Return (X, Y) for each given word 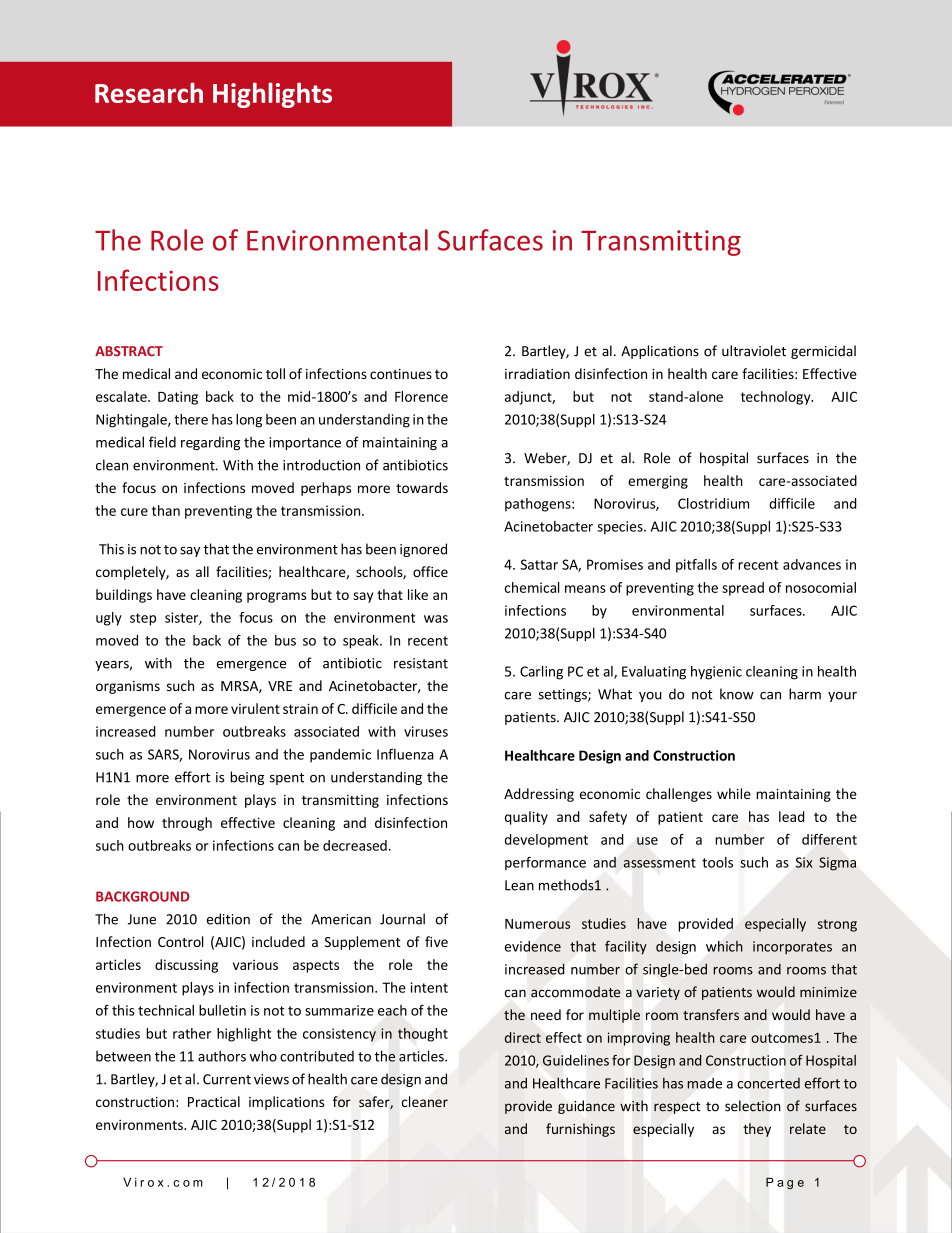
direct (523, 1037)
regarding (210, 443)
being (247, 778)
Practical (214, 1101)
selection (753, 1106)
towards (422, 487)
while (734, 793)
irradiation (537, 373)
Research (149, 92)
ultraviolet (754, 351)
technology (777, 398)
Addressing (539, 795)
